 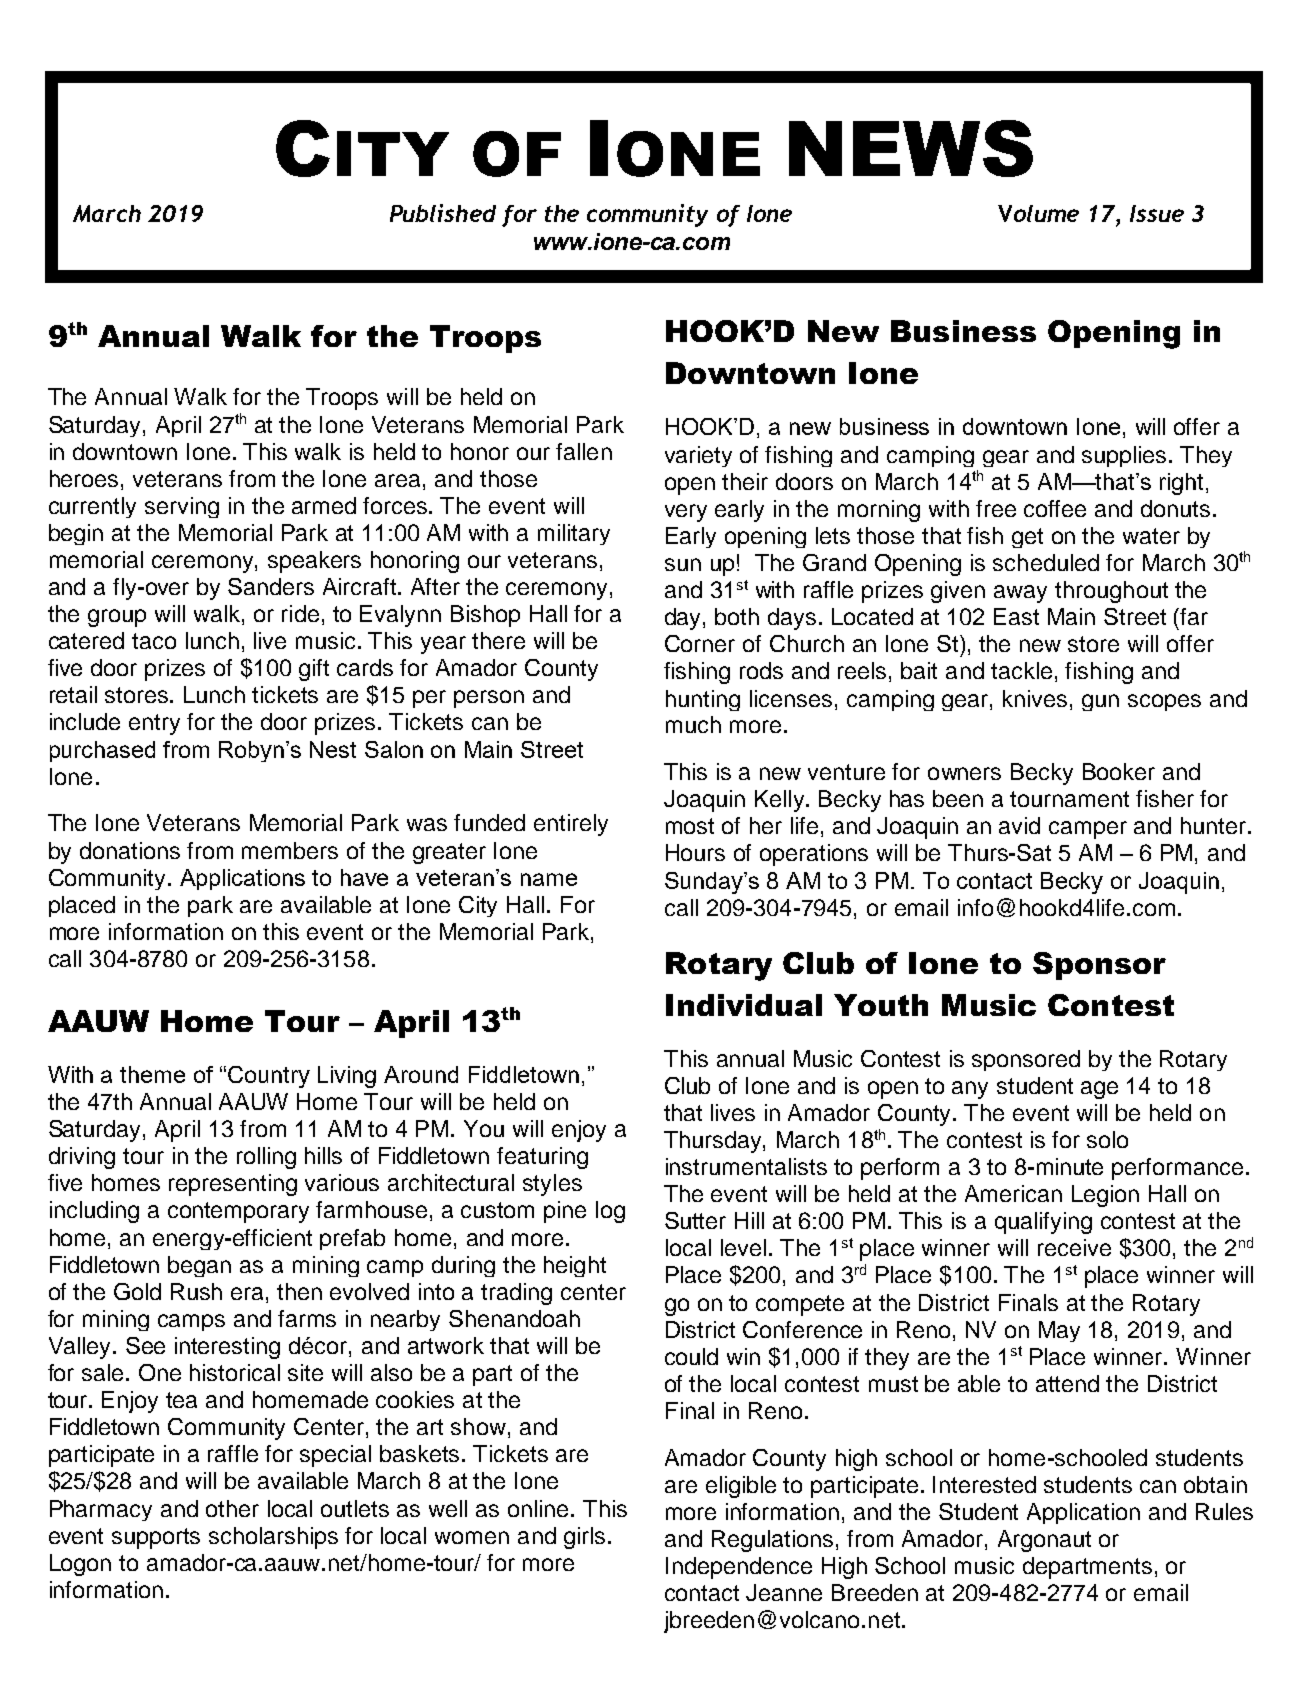 What do you see at coordinates (1038, 213) in the page?
I see `Volume` at bounding box center [1038, 213].
